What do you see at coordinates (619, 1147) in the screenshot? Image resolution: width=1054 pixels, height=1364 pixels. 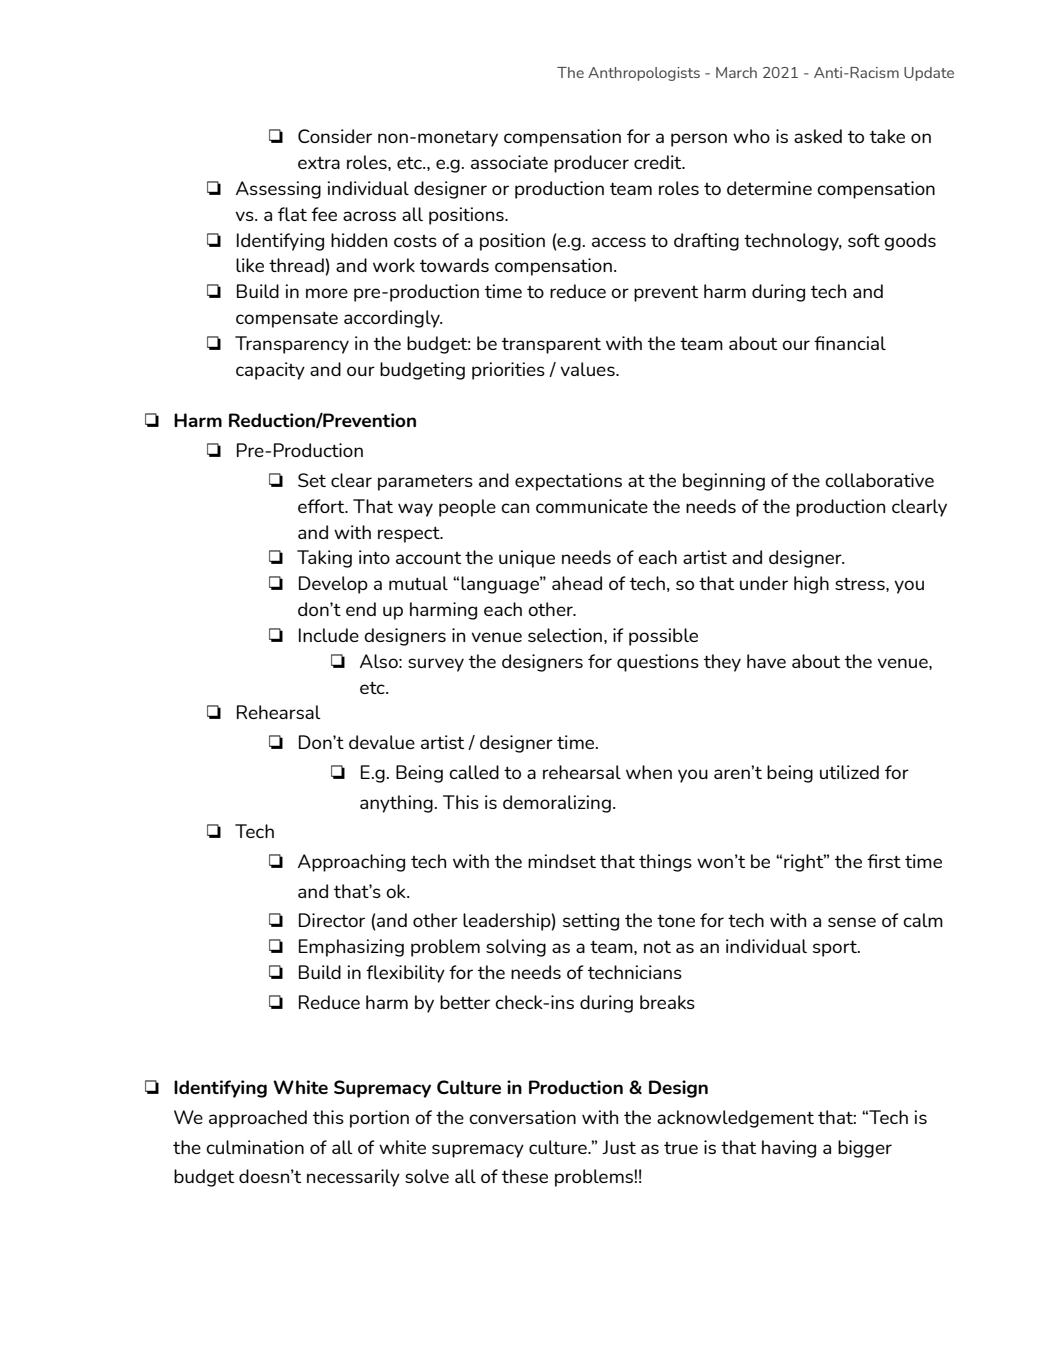 I see `Just` at bounding box center [619, 1147].
